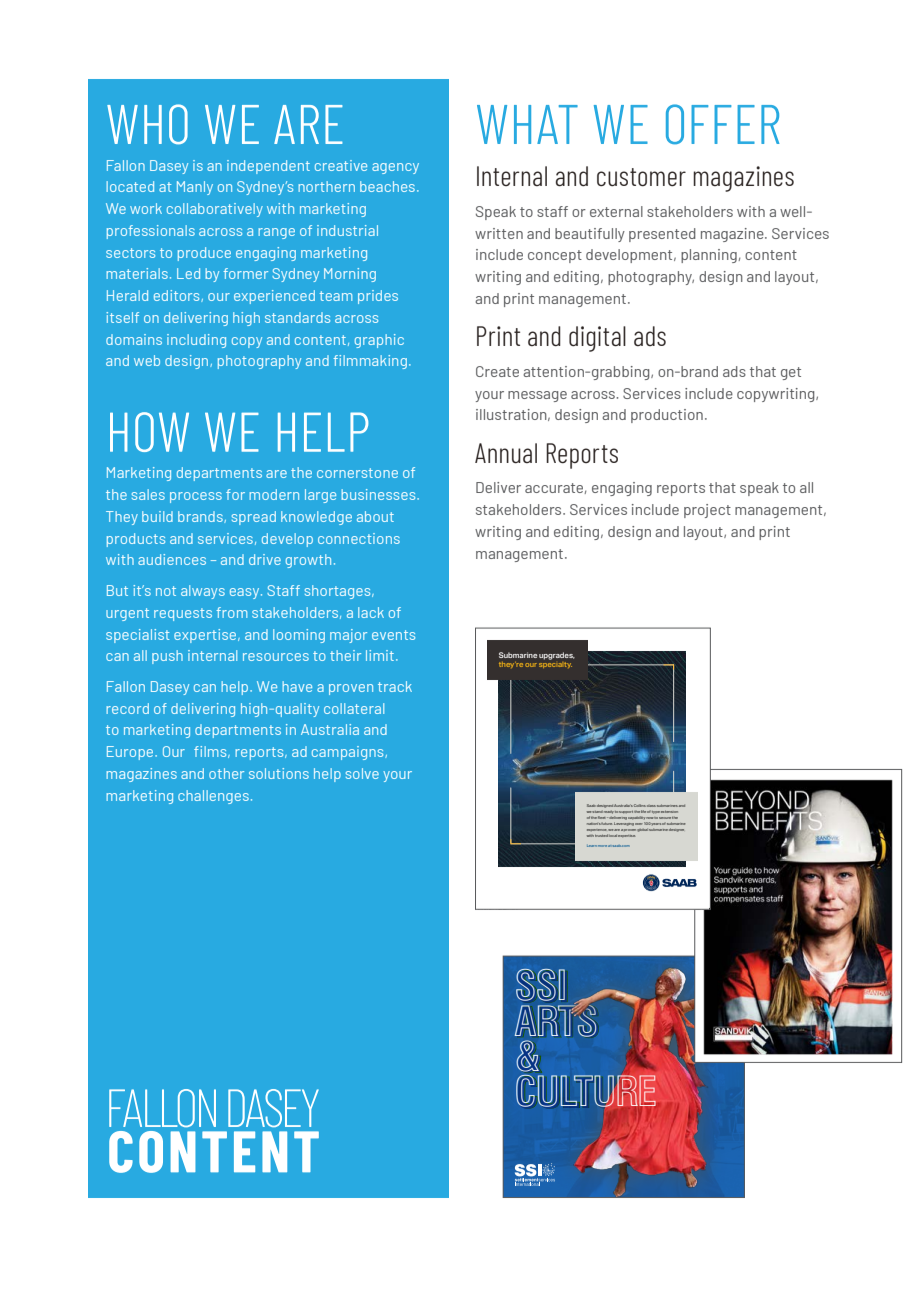 The image size is (924, 1308). What do you see at coordinates (722, 124) in the screenshot?
I see `OFFER` at bounding box center [722, 124].
